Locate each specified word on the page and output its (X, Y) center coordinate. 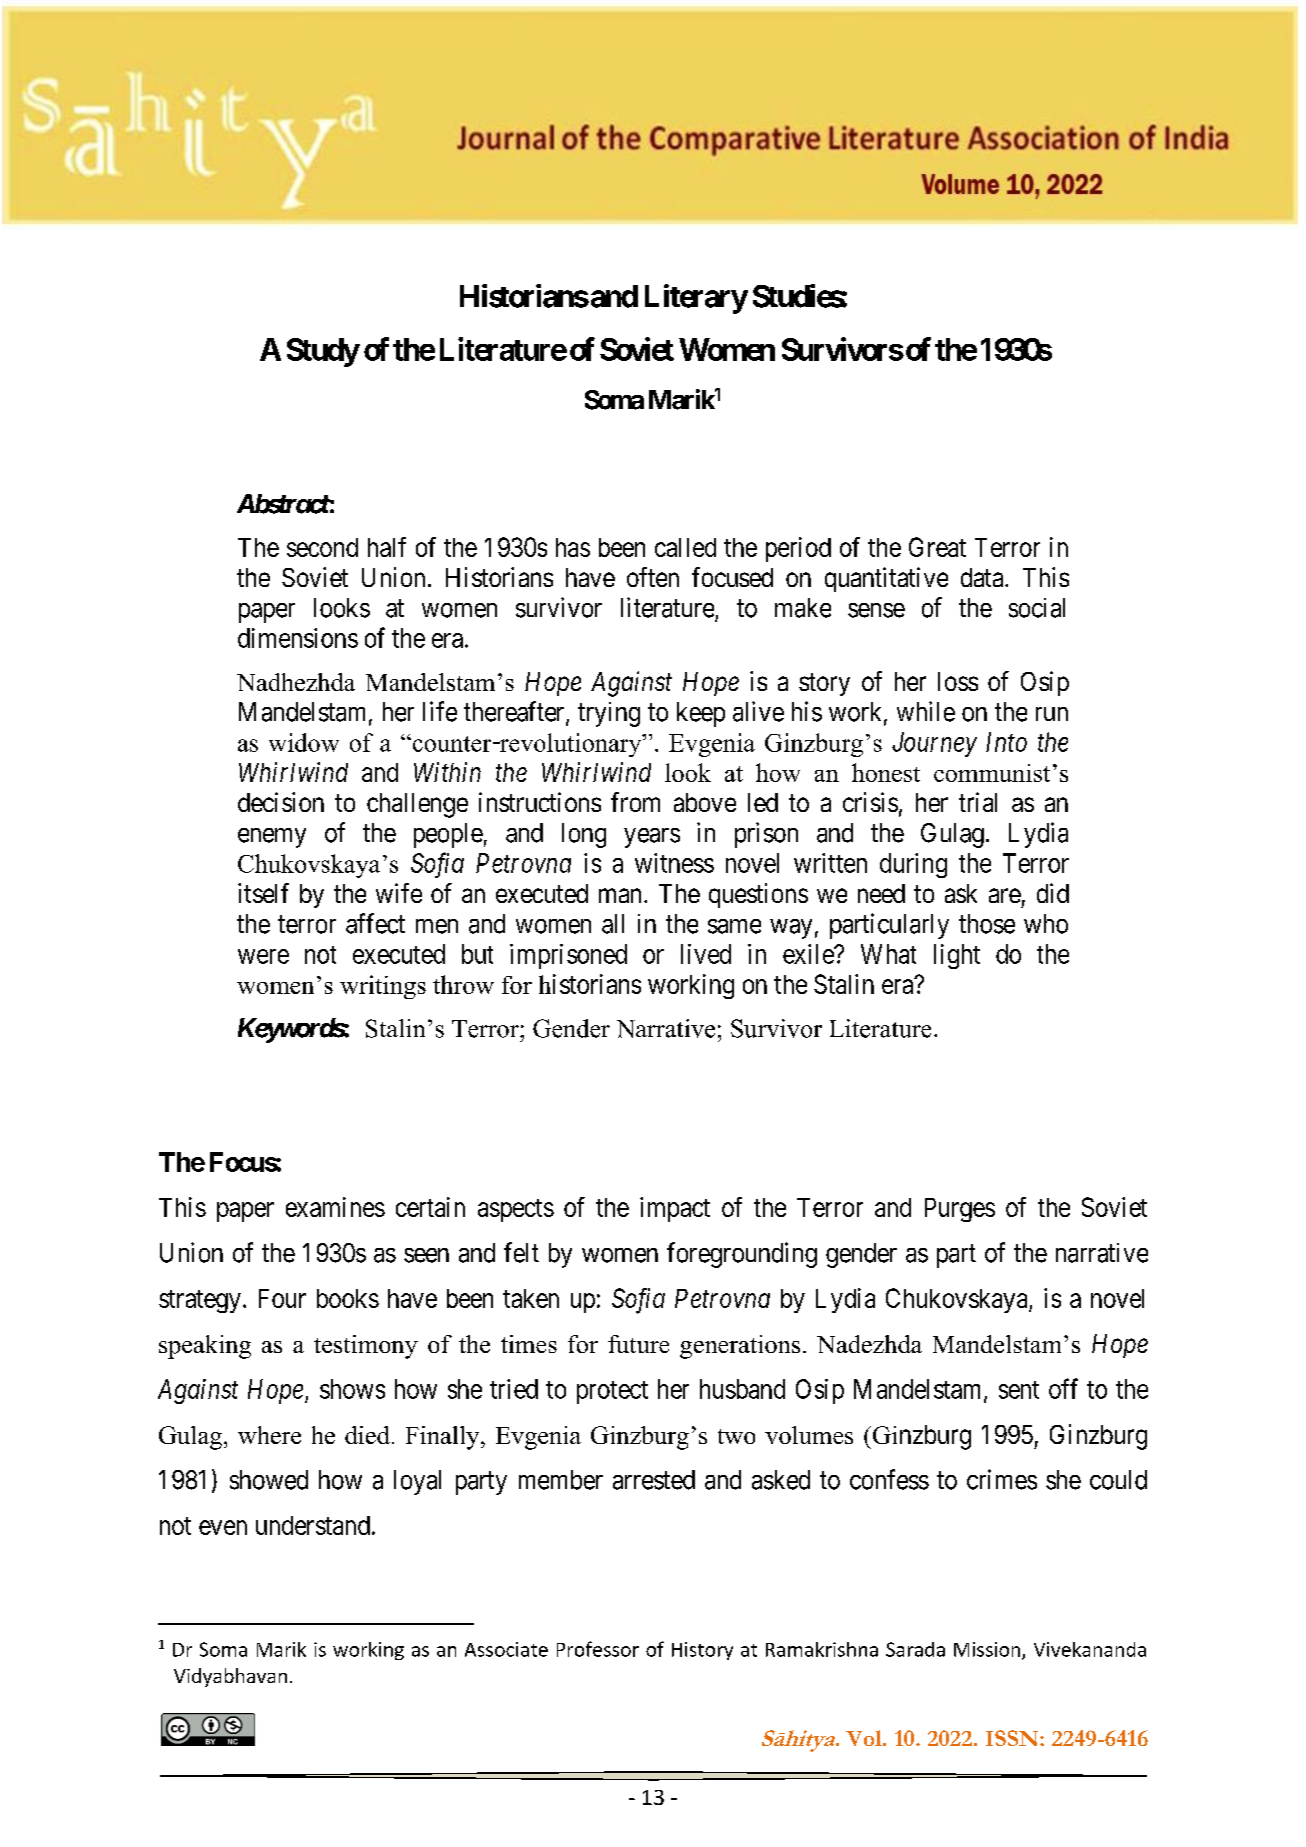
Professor (598, 1649)
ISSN (1013, 1738)
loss (958, 681)
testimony (366, 1347)
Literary (696, 299)
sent (1019, 1390)
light (957, 956)
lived (706, 954)
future (638, 1344)
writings (383, 987)
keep (701, 714)
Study (323, 352)
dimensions (298, 638)
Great (937, 547)
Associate (506, 1649)
